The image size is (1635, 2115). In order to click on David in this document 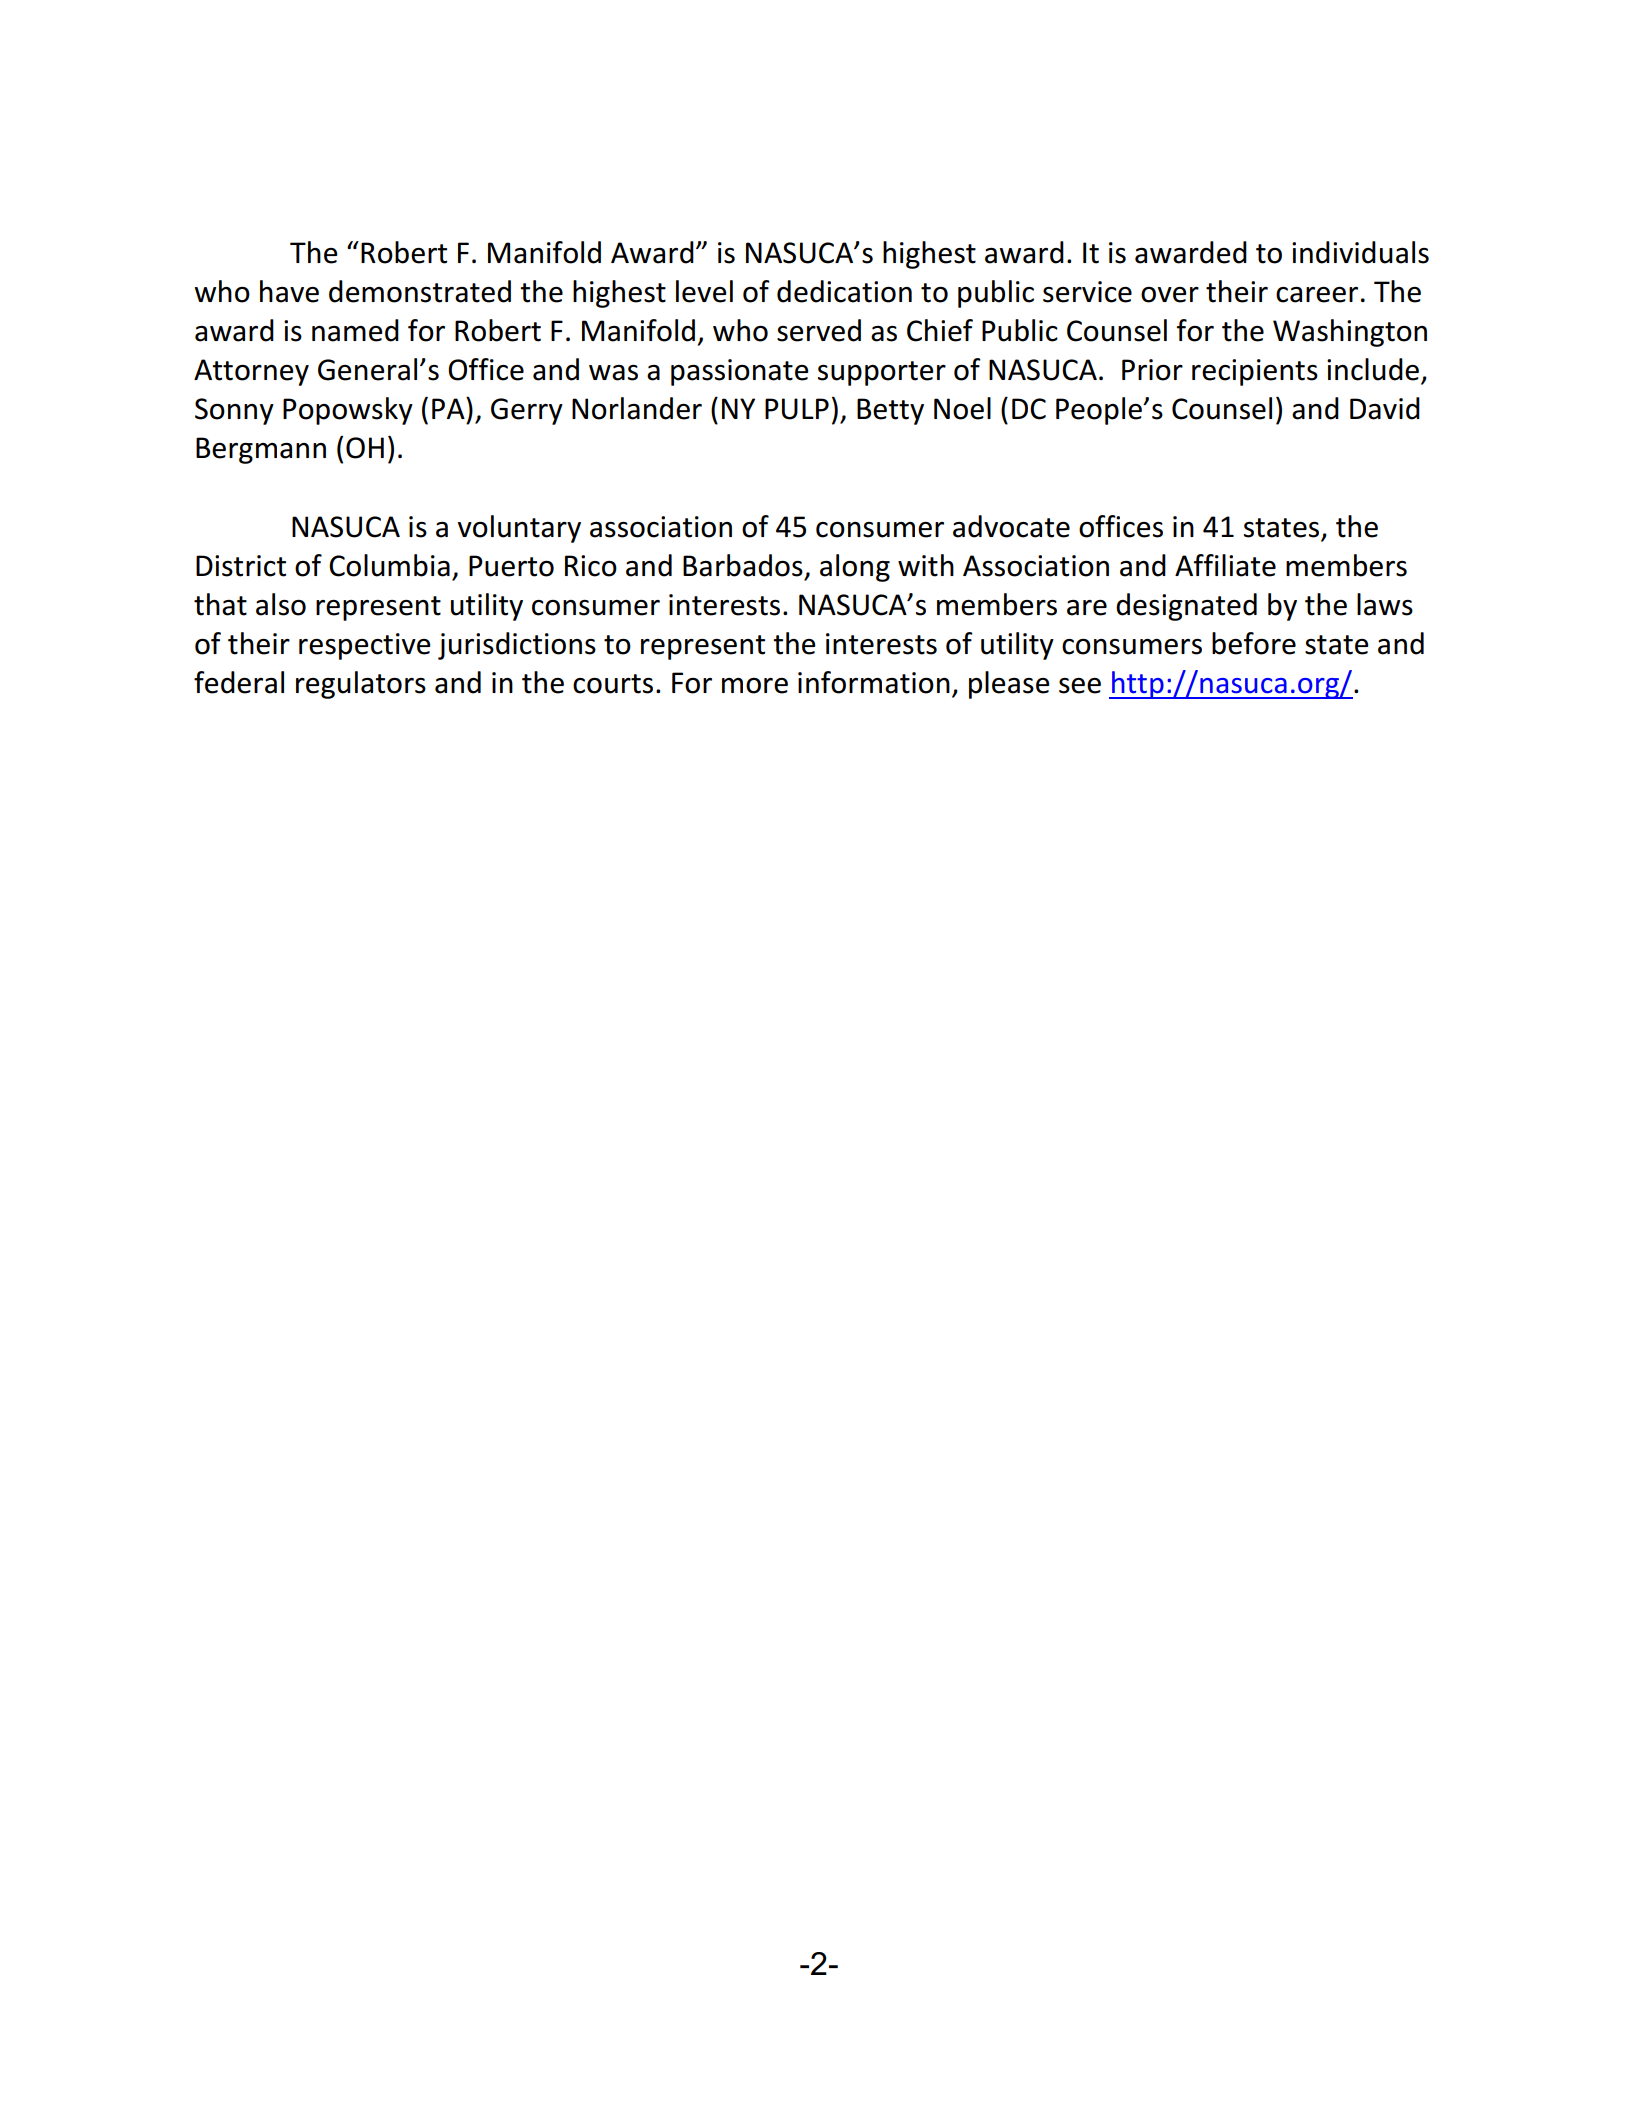, I will do `click(1385, 408)`.
